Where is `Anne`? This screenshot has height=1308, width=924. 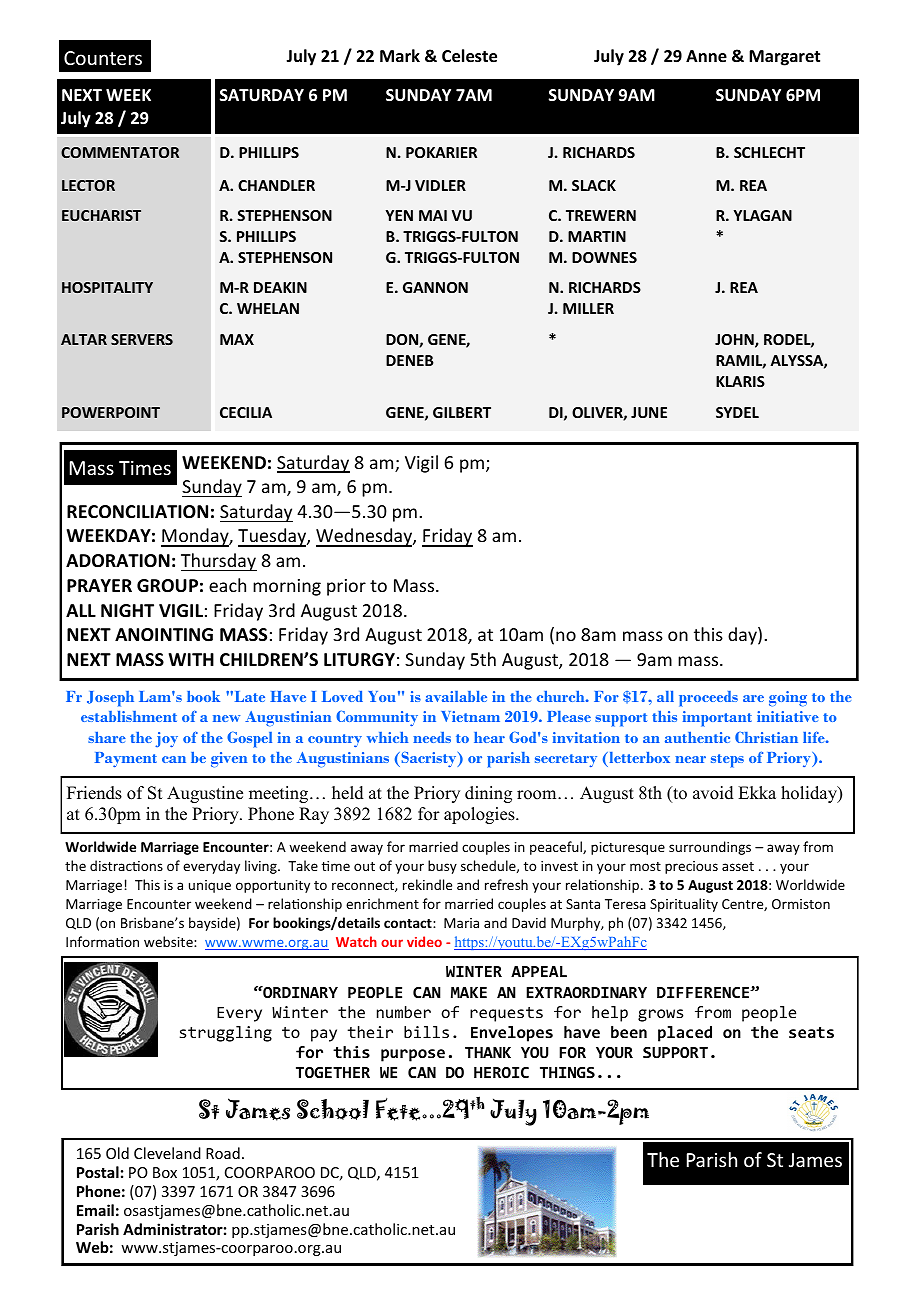 Anne is located at coordinates (706, 56).
